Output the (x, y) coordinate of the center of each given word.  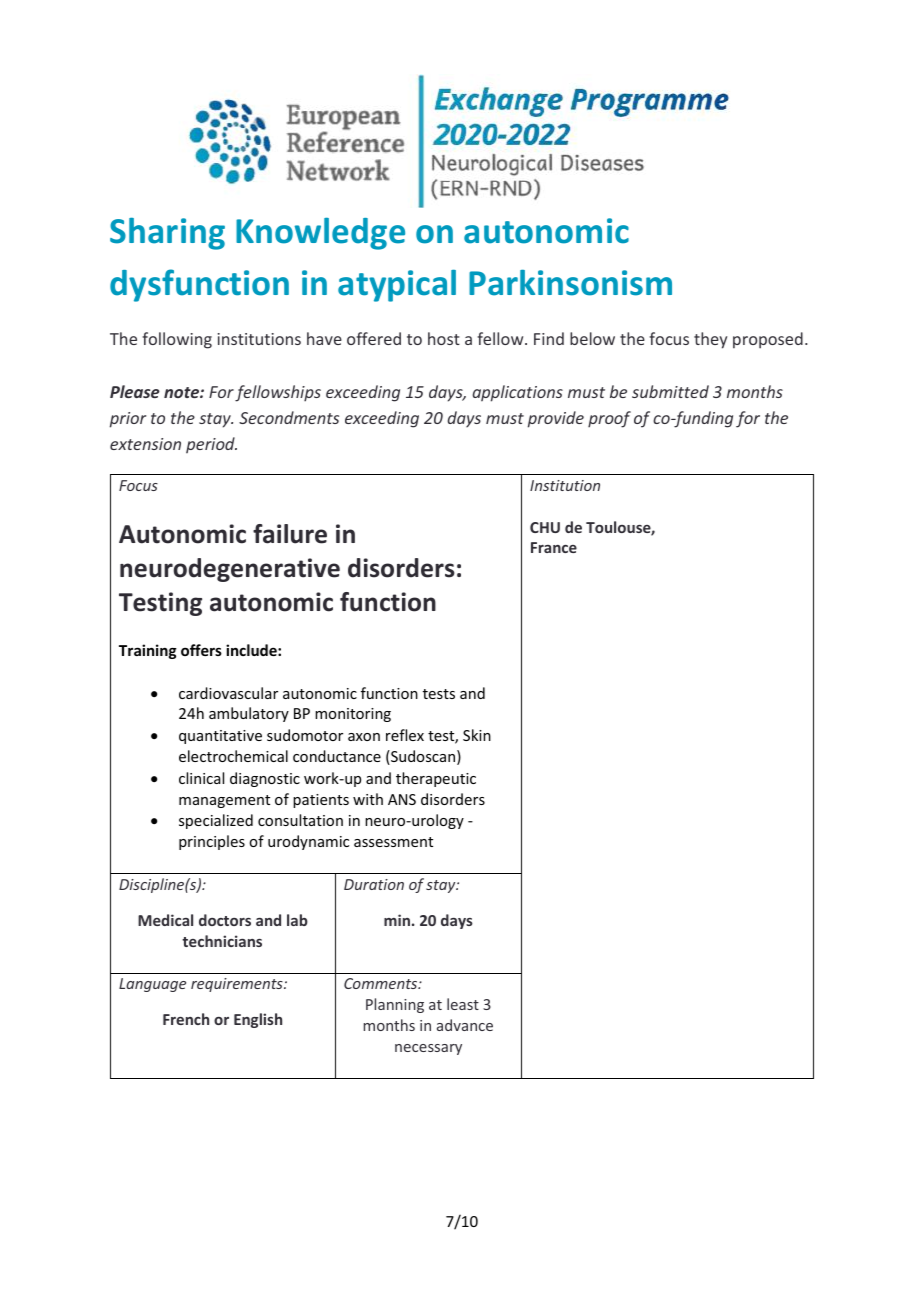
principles (212, 842)
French (186, 1019)
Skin (477, 735)
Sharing (167, 234)
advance (465, 1025)
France (554, 547)
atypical (397, 286)
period (211, 445)
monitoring (353, 715)
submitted (670, 391)
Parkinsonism (570, 283)
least (463, 1004)
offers (201, 650)
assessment (393, 842)
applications (517, 393)
